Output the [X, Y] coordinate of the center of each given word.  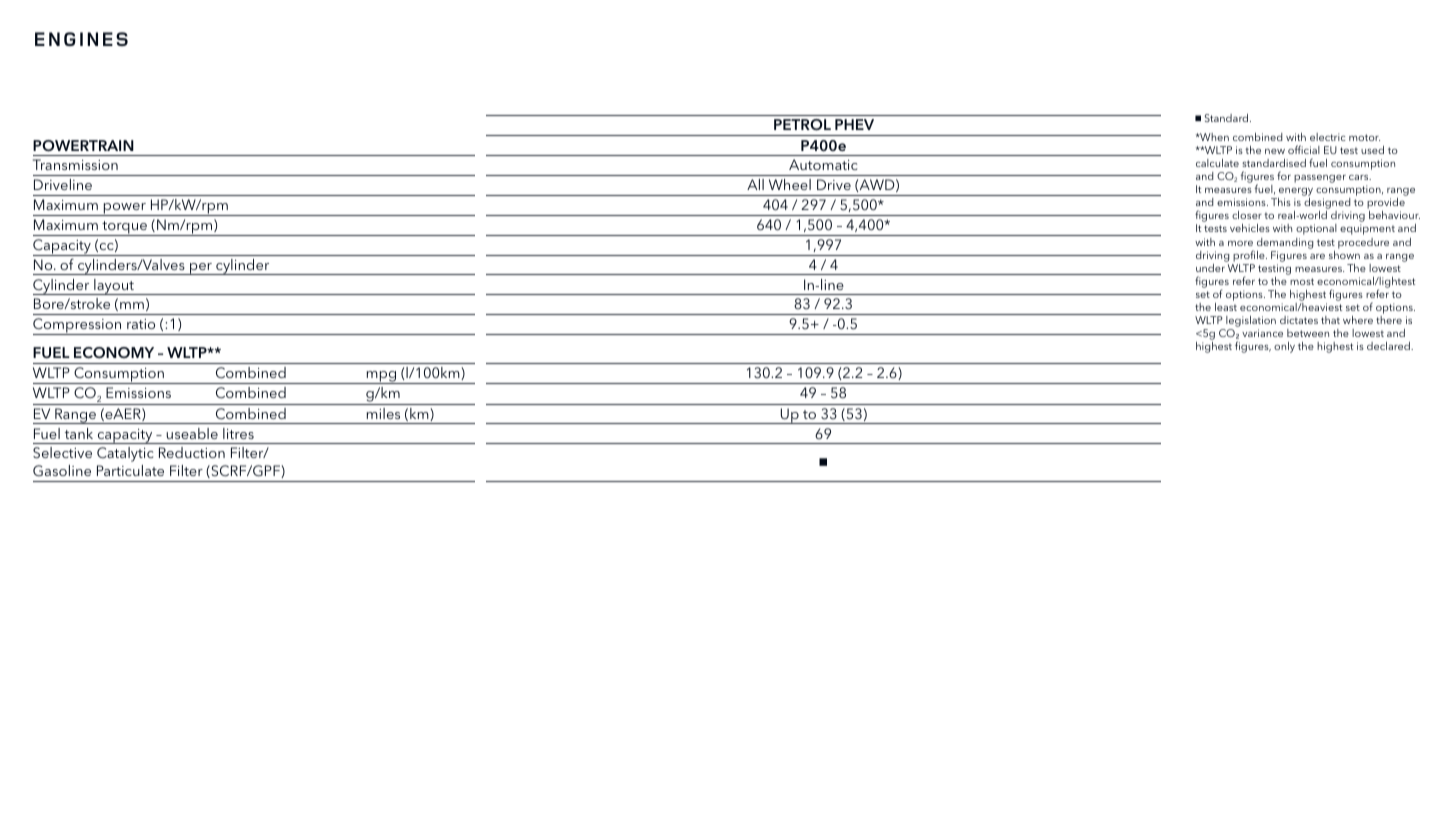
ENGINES [81, 39]
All [755, 184]
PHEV [854, 124]
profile [1250, 256]
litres [238, 433]
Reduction [192, 452]
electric [1328, 137]
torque [124, 228]
